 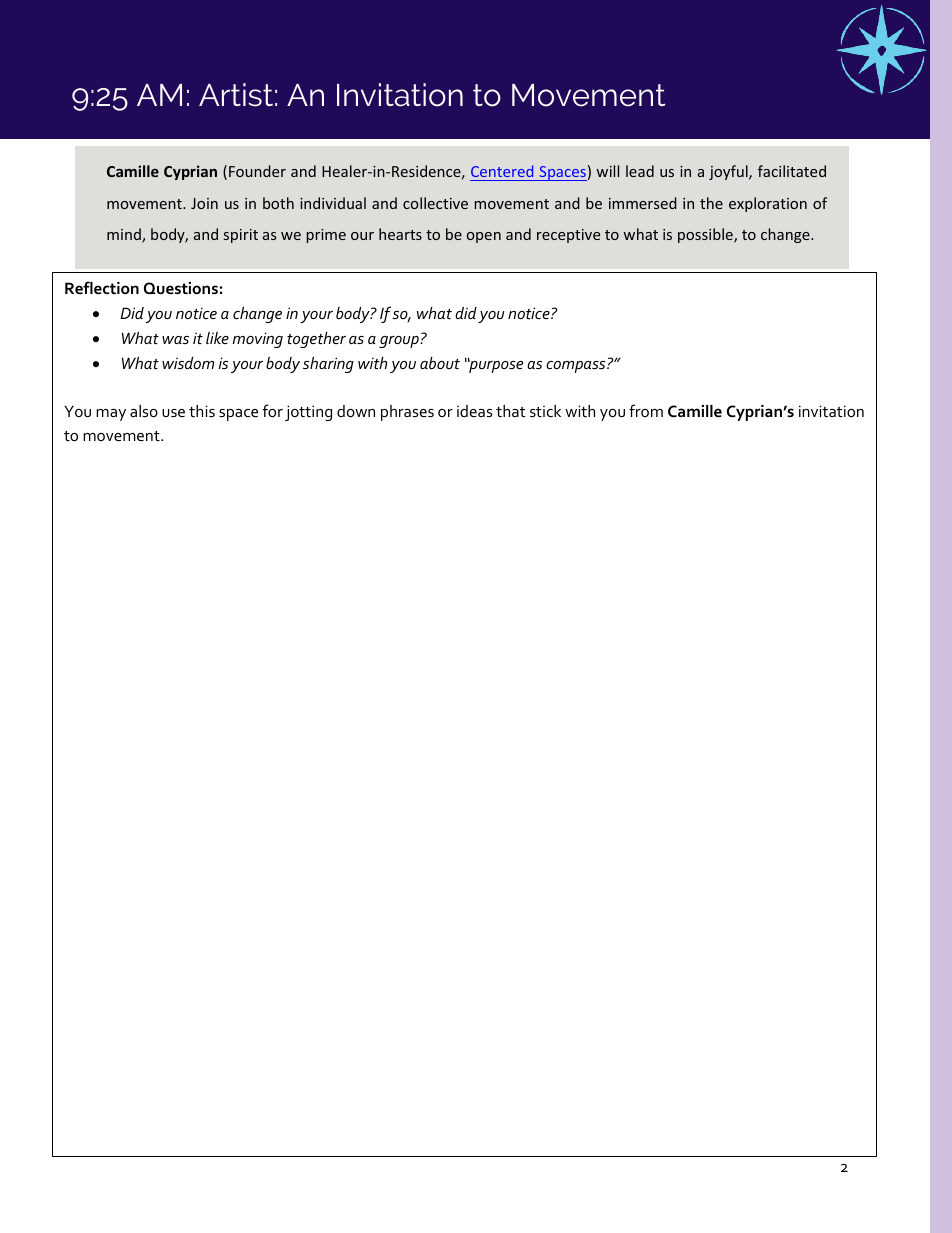 What do you see at coordinates (646, 410) in the screenshot?
I see `from` at bounding box center [646, 410].
